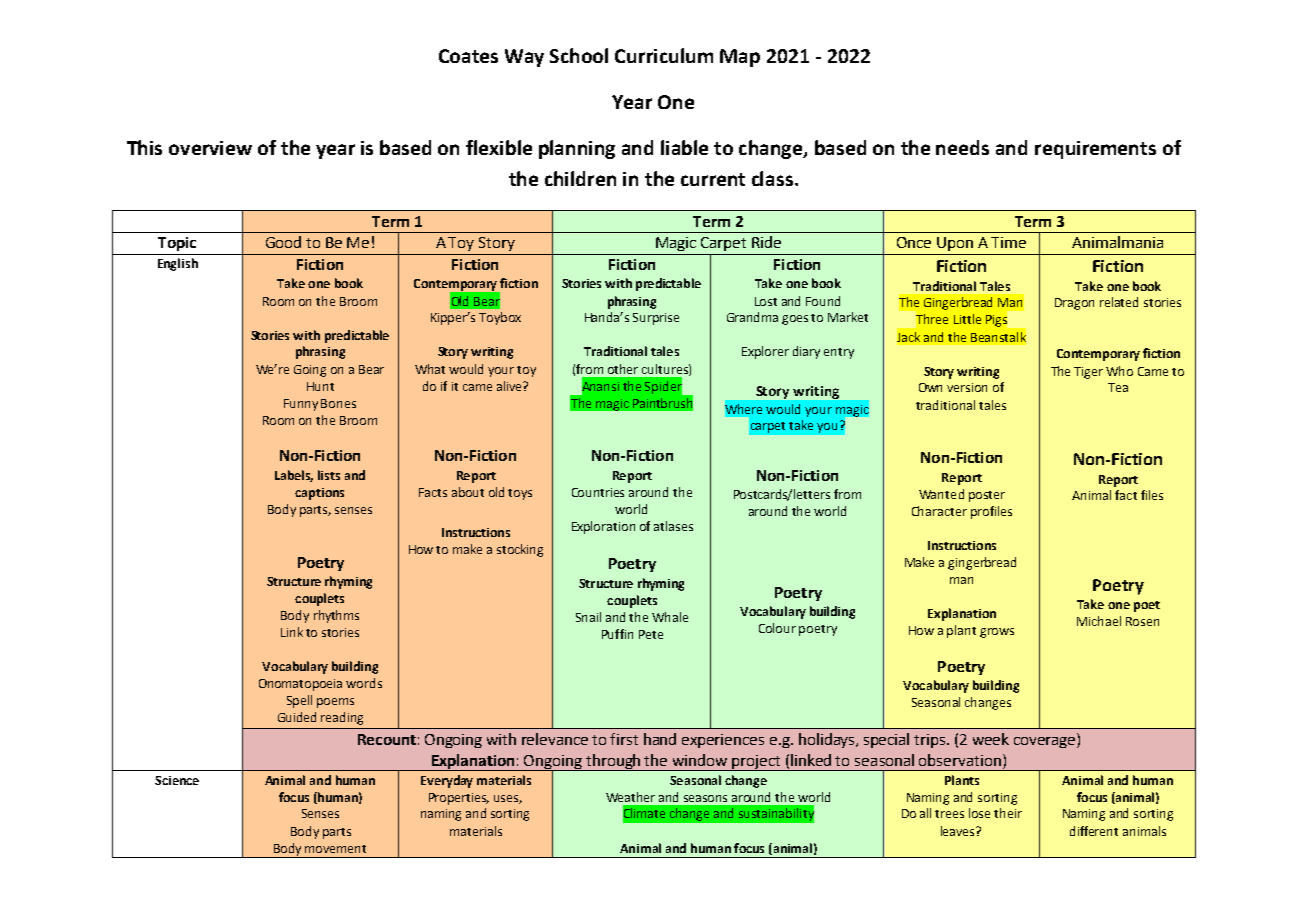 This screenshot has height=924, width=1308. I want to click on movement, so click(335, 849).
